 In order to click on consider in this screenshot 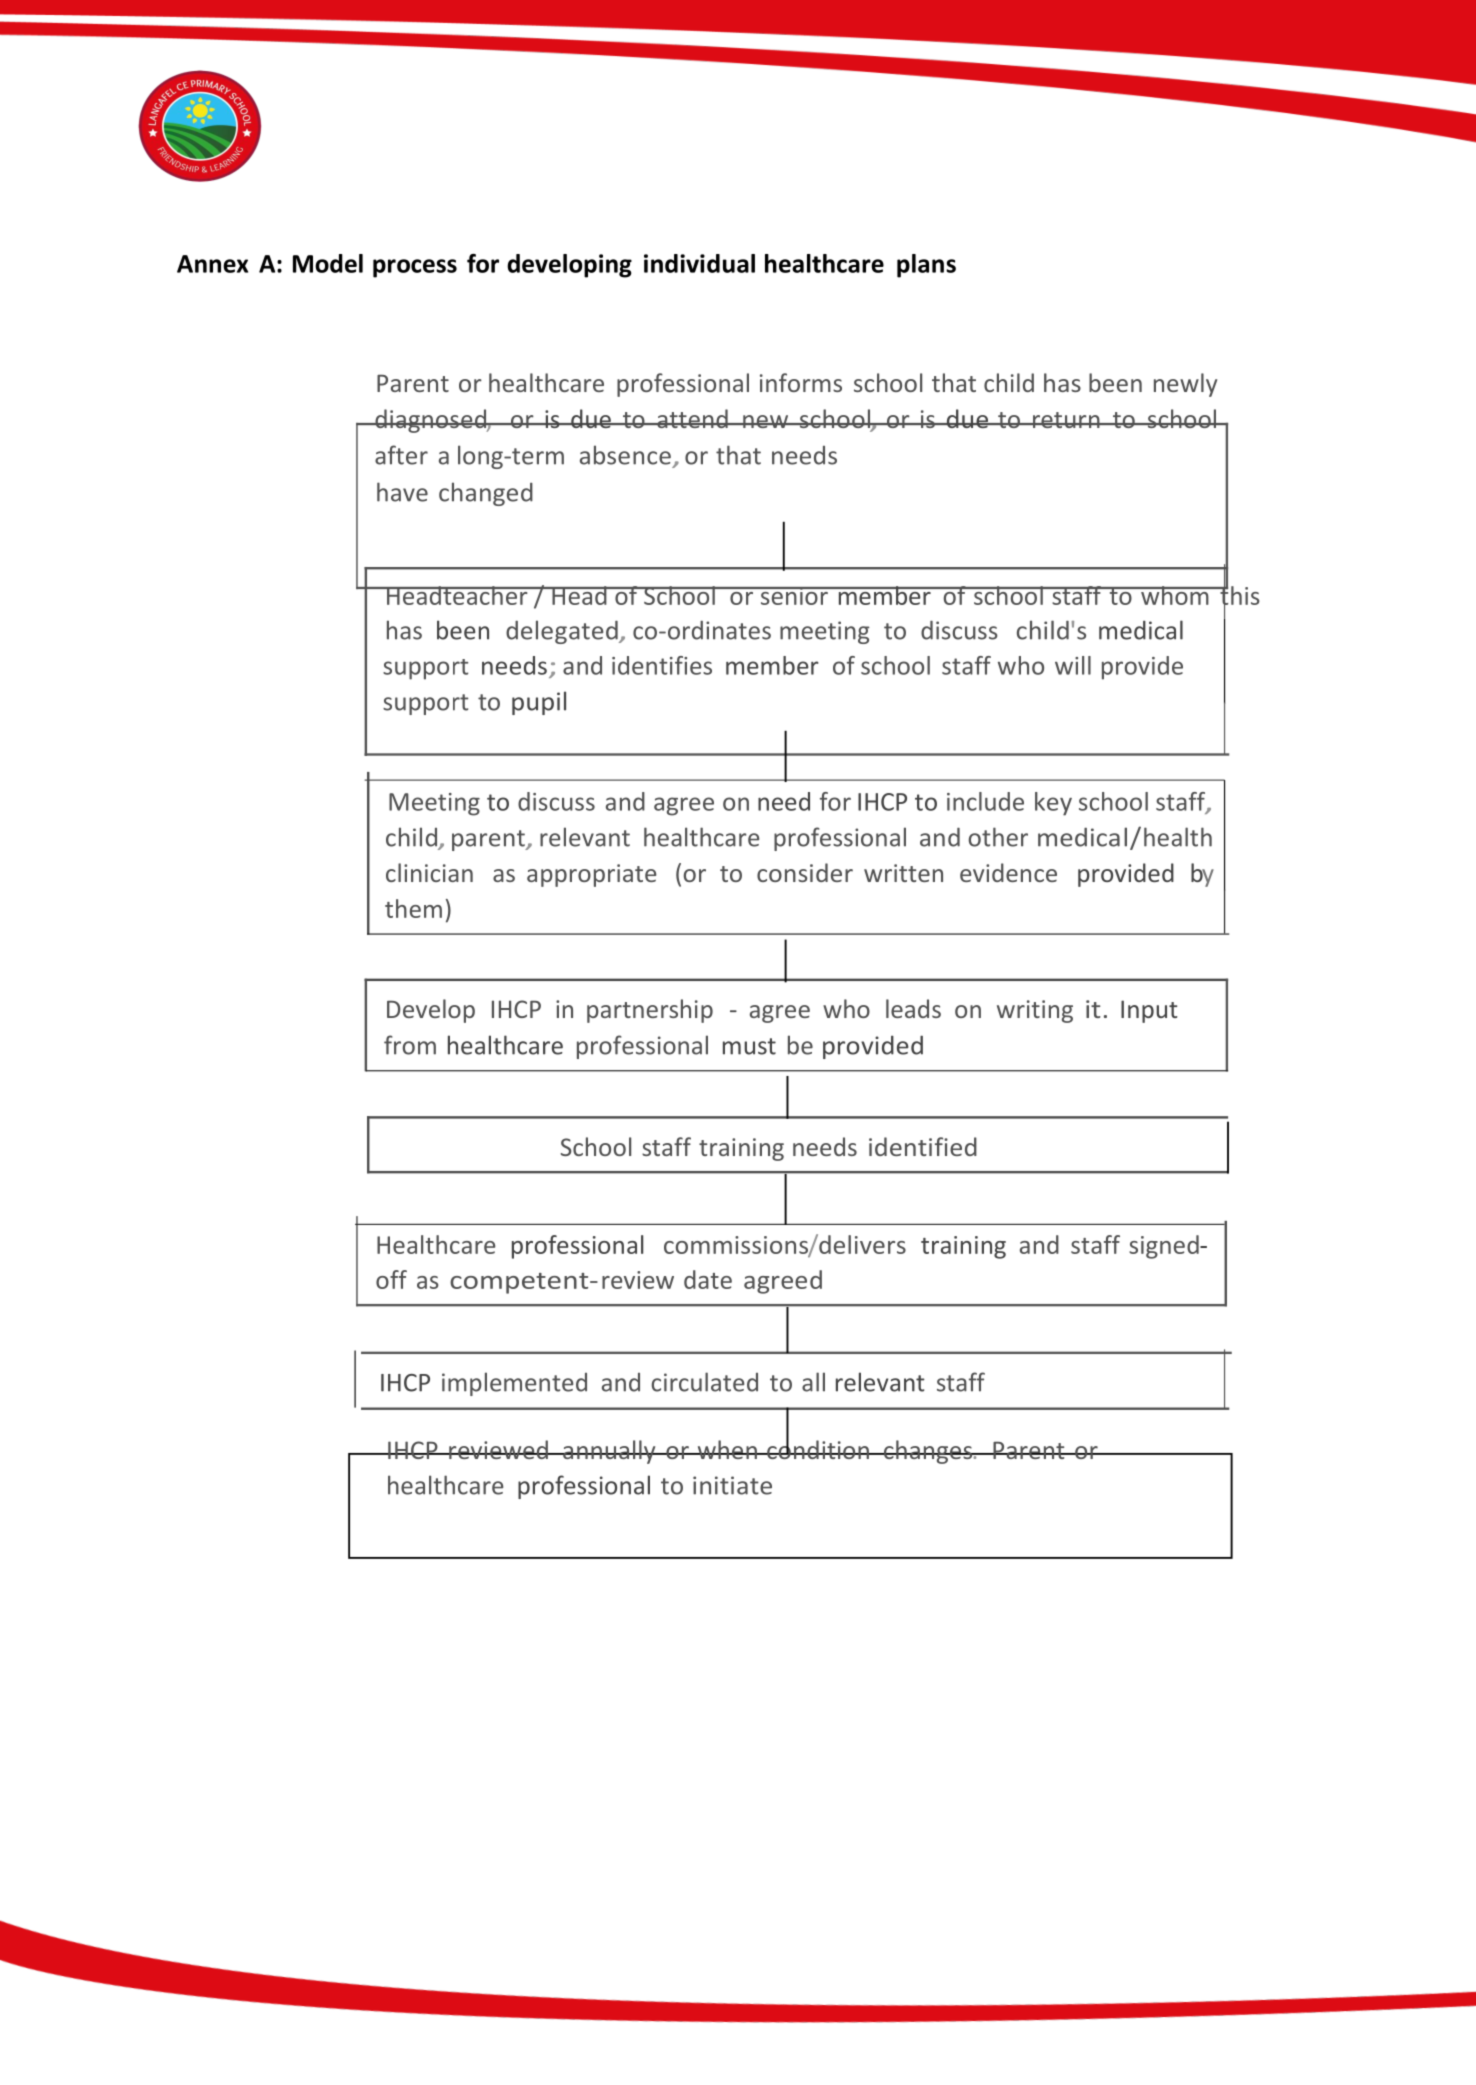, I will do `click(805, 872)`.
